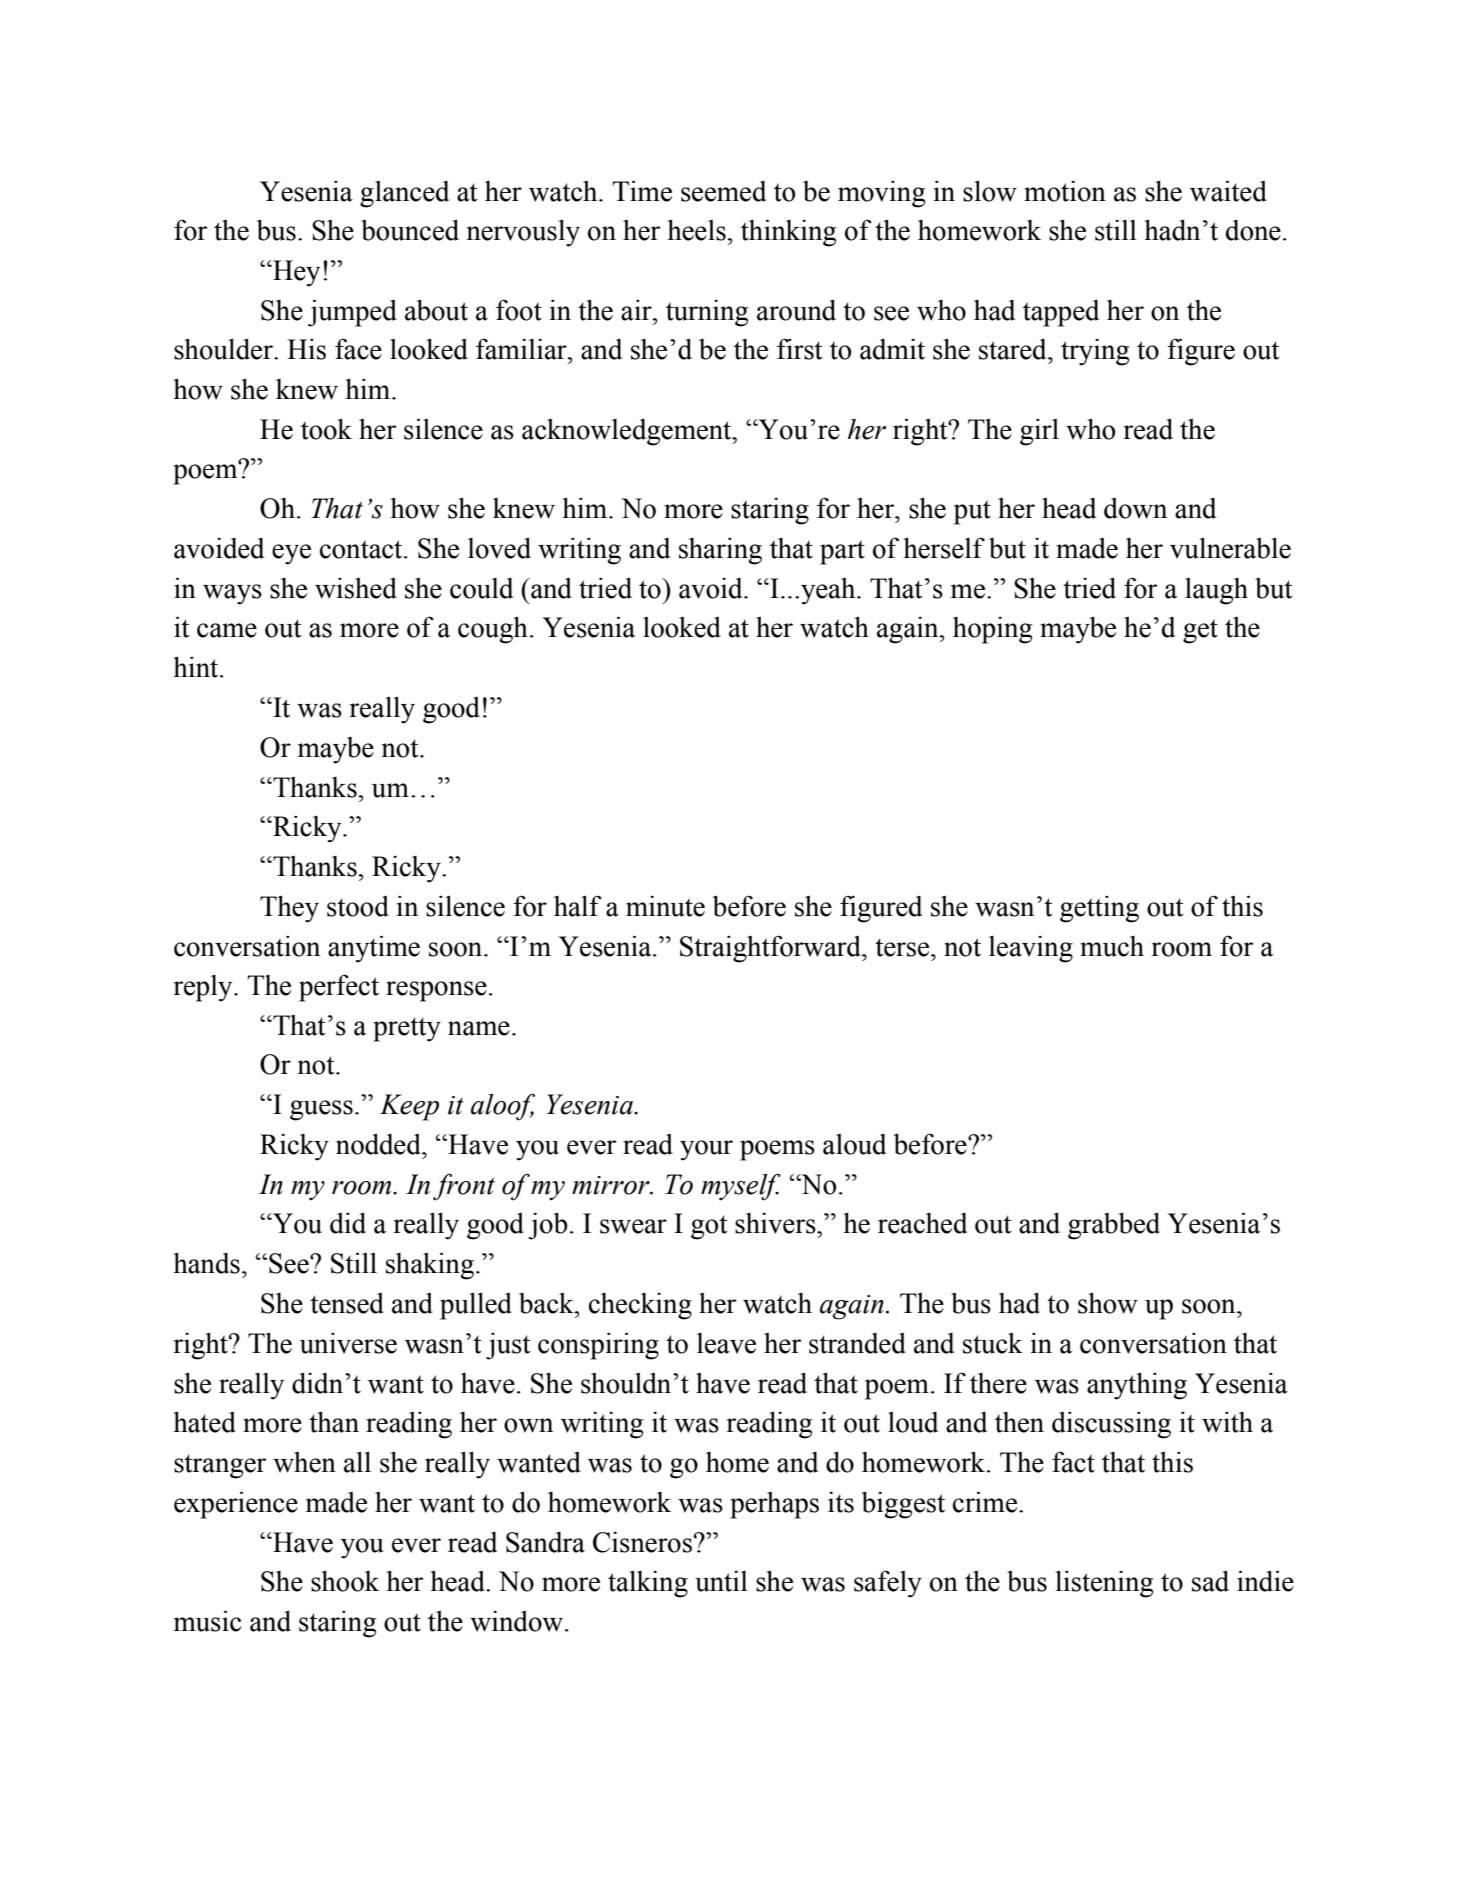  I want to click on shook, so click(345, 1581).
